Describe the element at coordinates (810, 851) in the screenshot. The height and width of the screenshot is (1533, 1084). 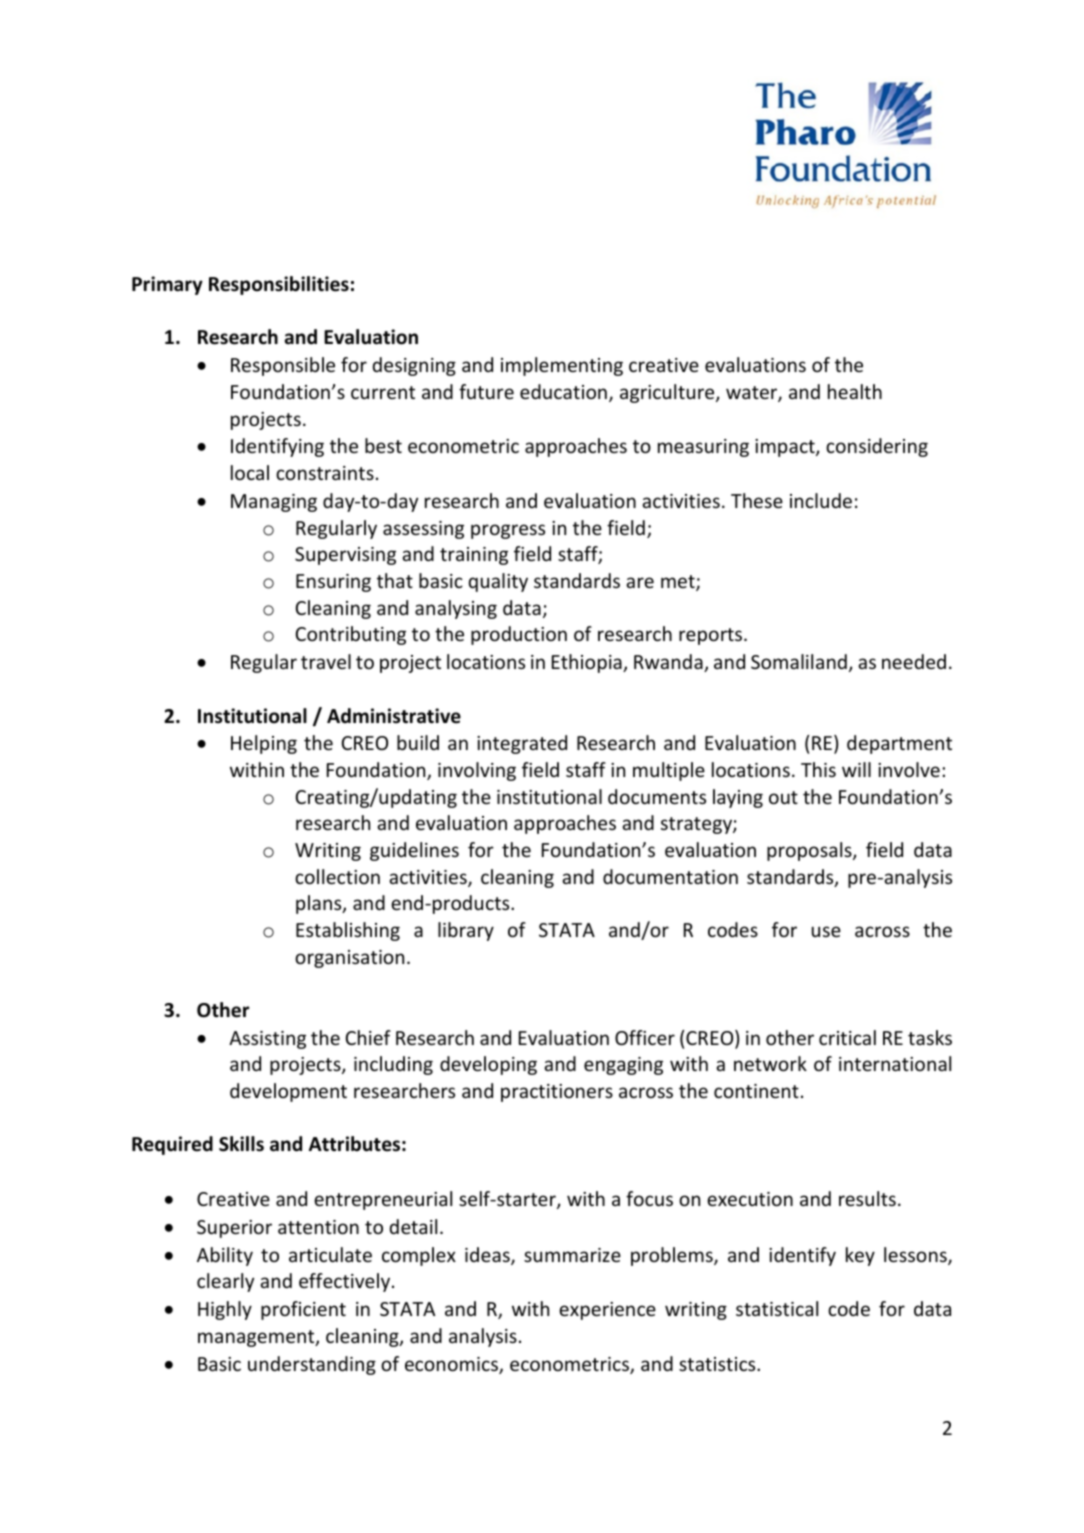
I see `proposals` at that location.
